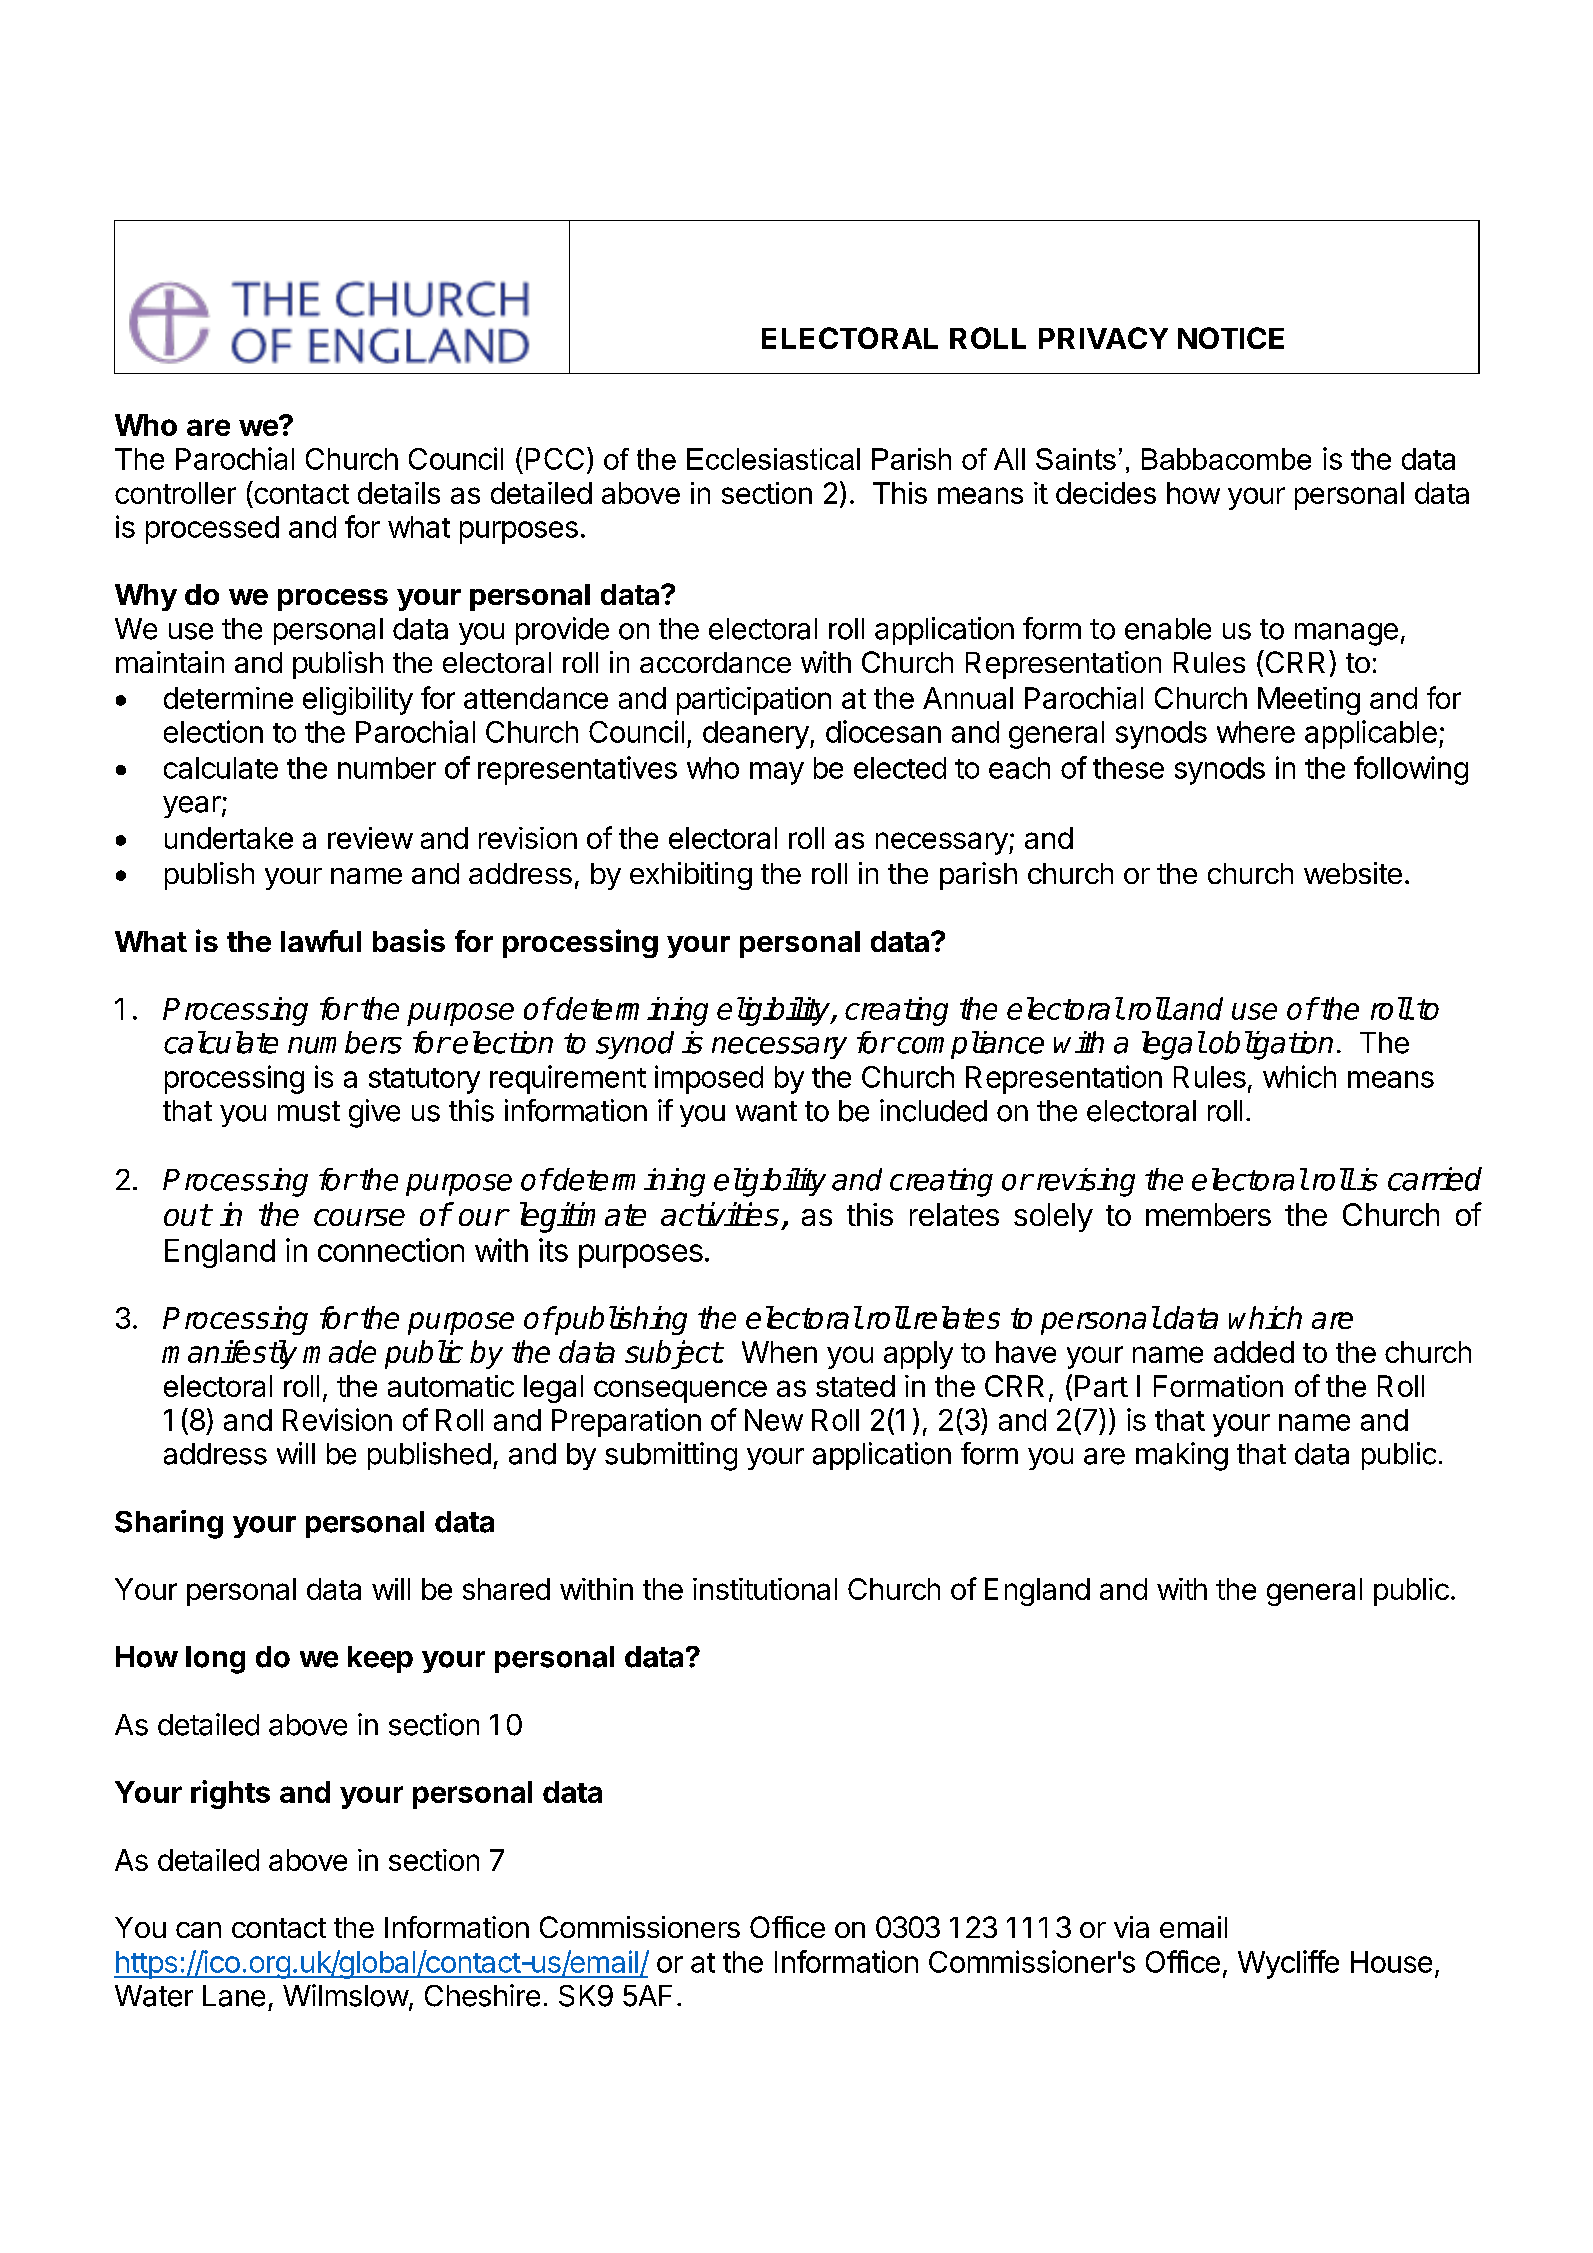 The height and width of the document is (2253, 1593). Describe the element at coordinates (779, 1352) in the document. I see `When` at that location.
